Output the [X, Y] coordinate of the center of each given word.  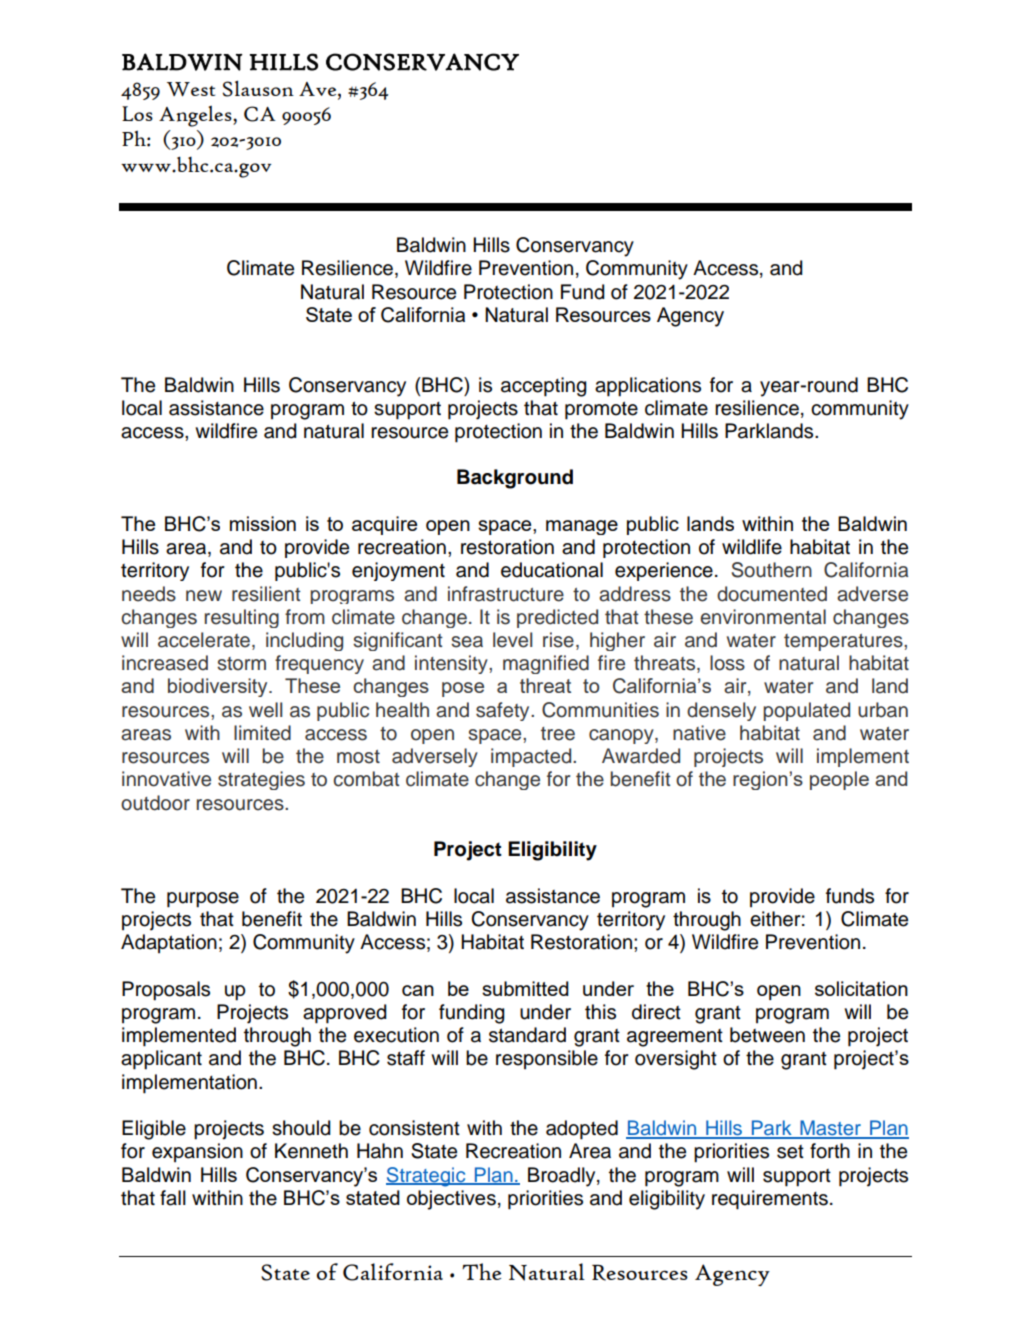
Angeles [196, 116]
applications [648, 387]
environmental [763, 617]
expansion [197, 1152]
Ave [319, 89]
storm [241, 664]
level [512, 640]
